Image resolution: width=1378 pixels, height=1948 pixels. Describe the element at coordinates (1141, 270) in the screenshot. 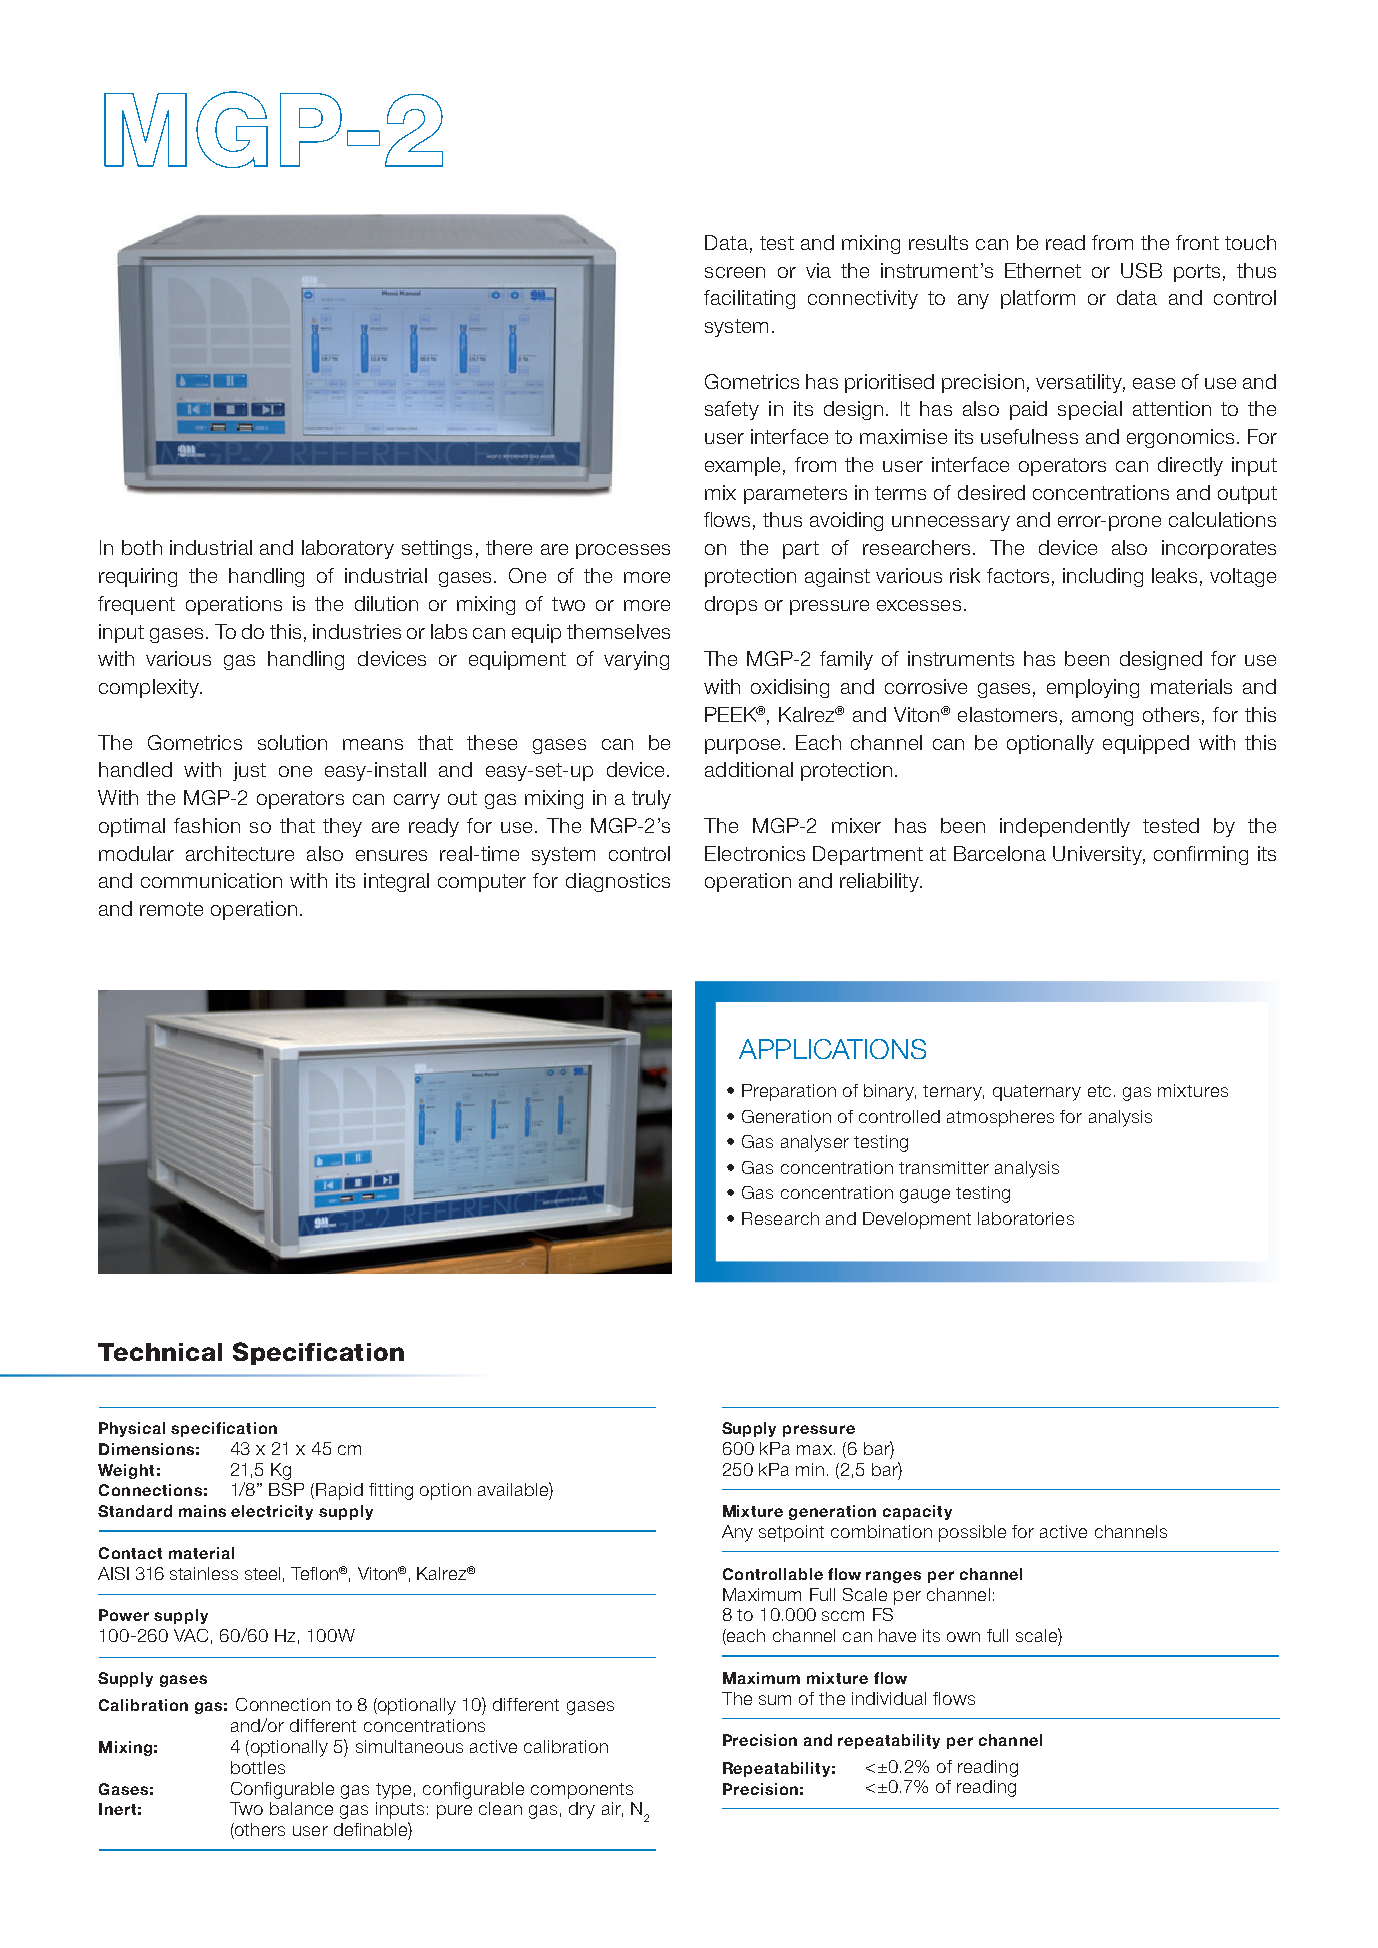

I see `USB` at that location.
